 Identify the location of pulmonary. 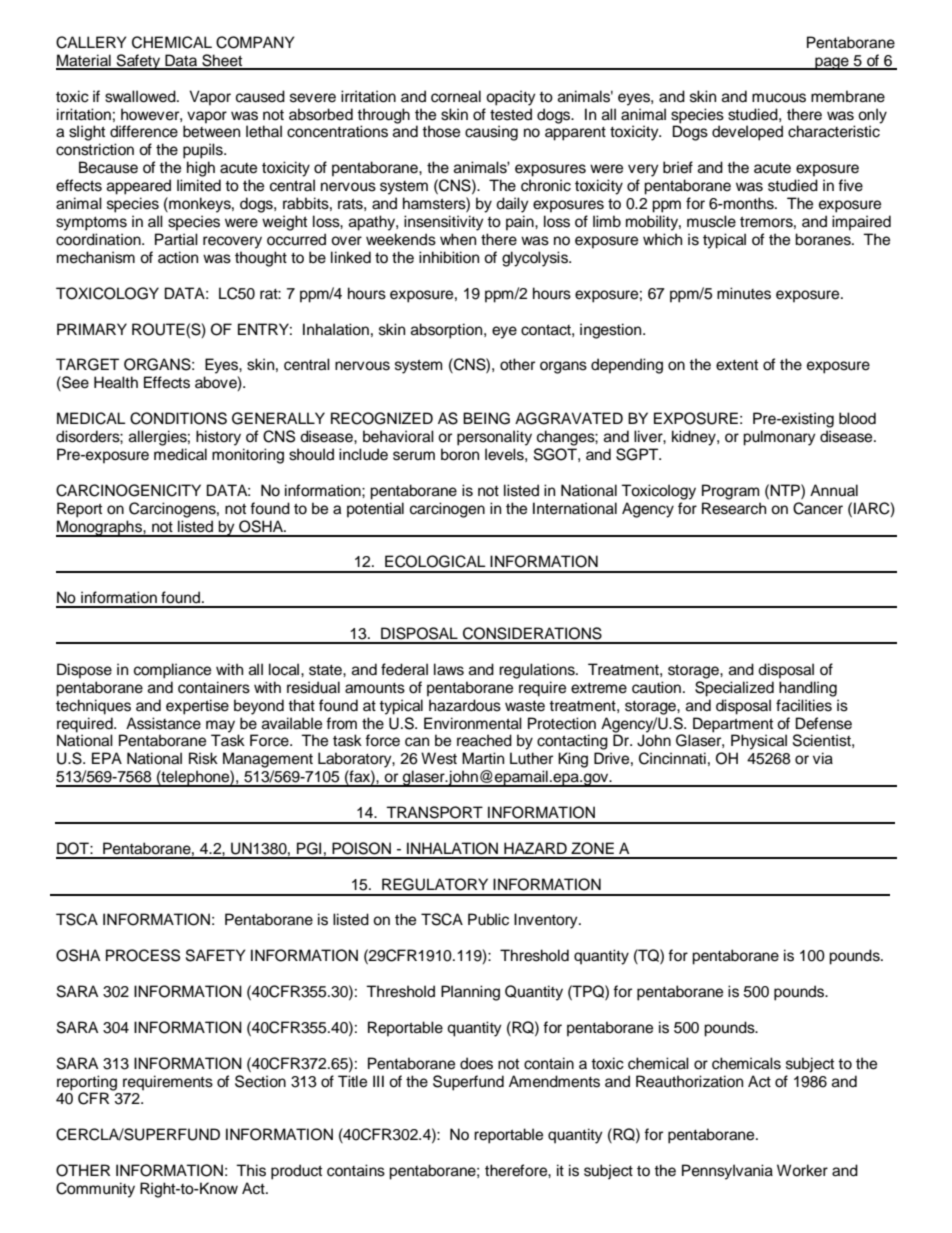
(779, 438).
